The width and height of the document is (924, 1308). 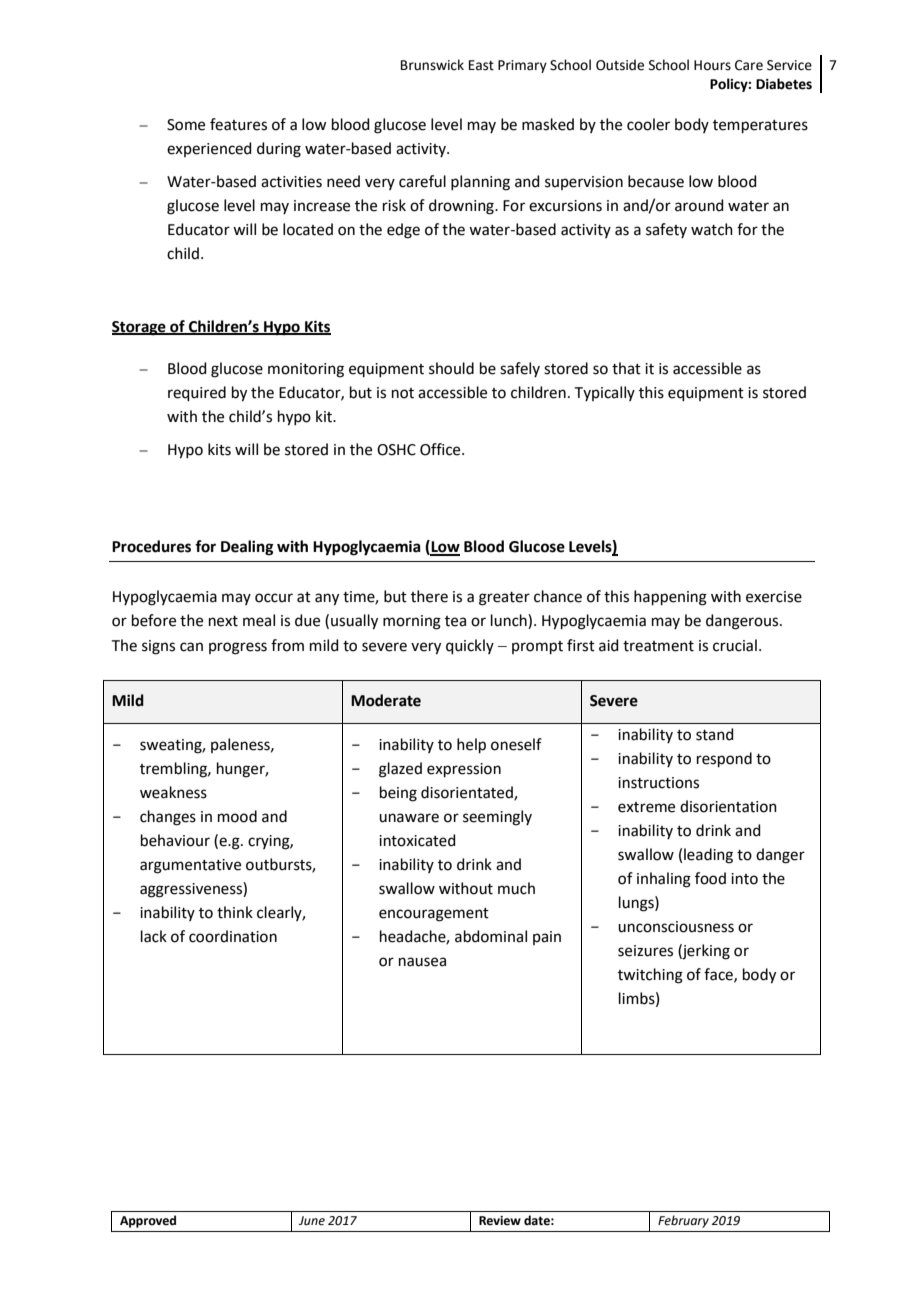 I want to click on Hours, so click(x=712, y=65).
